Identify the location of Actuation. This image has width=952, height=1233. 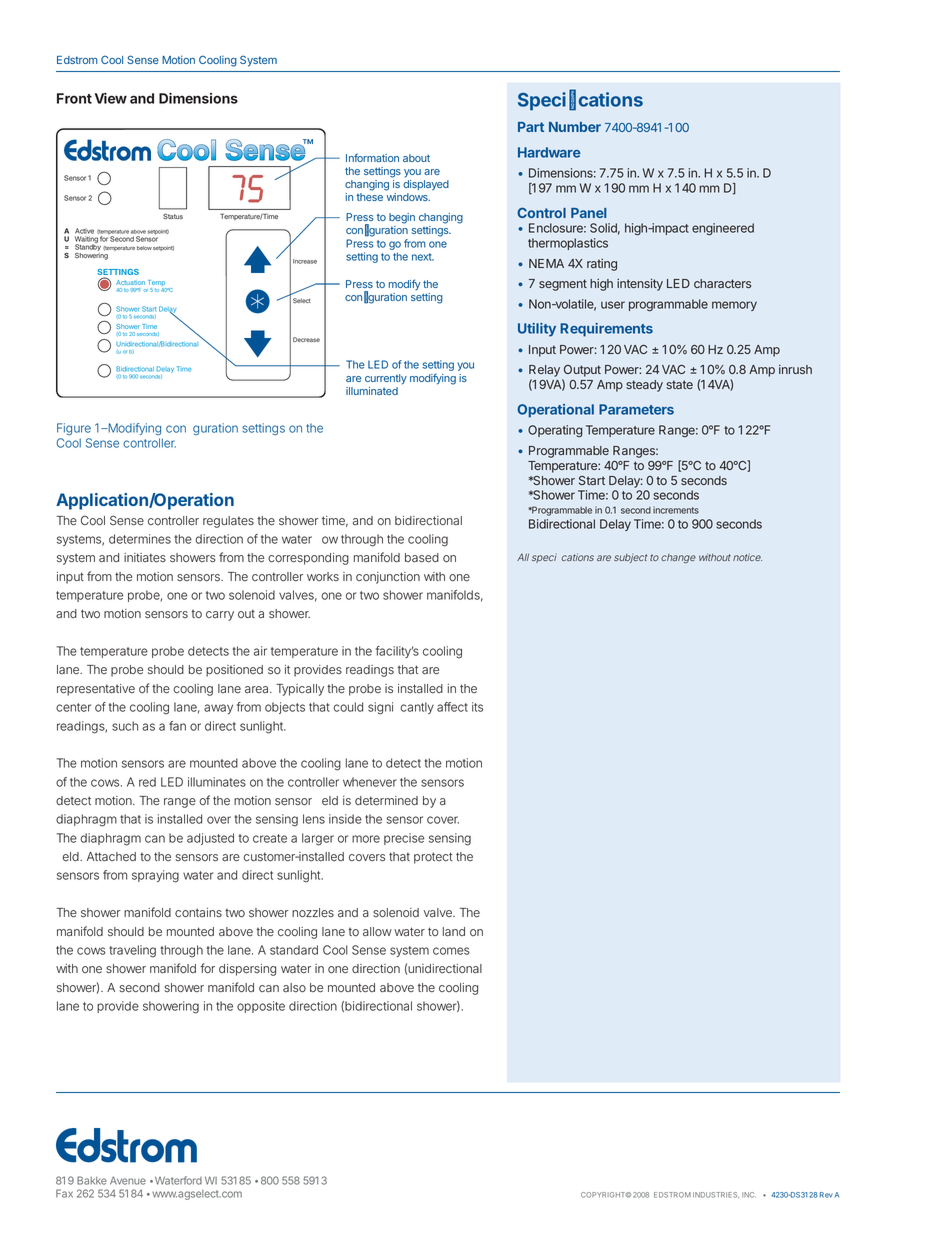
(130, 282).
